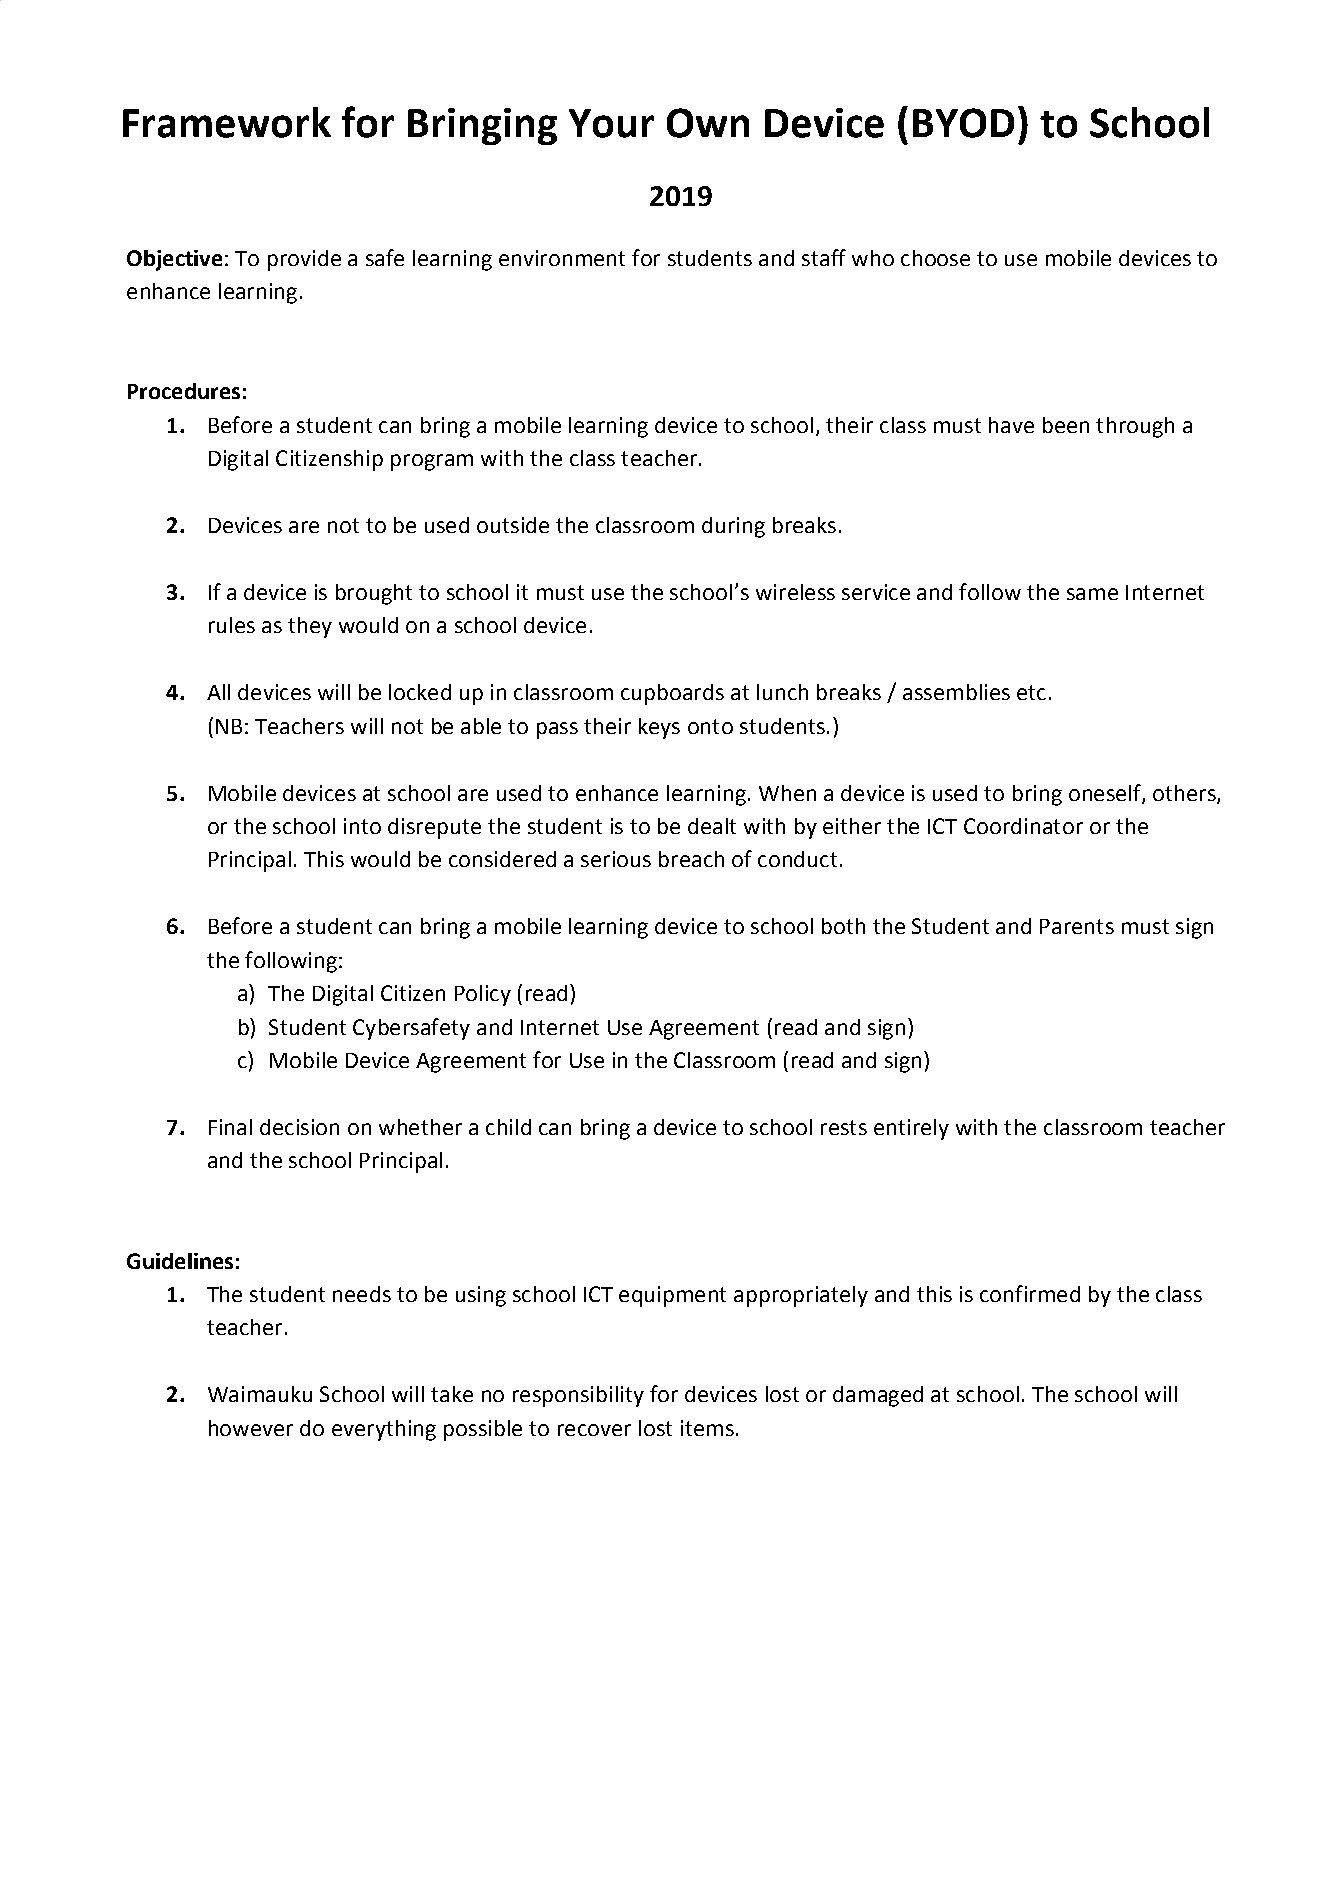  What do you see at coordinates (362, 826) in the document?
I see `into` at bounding box center [362, 826].
